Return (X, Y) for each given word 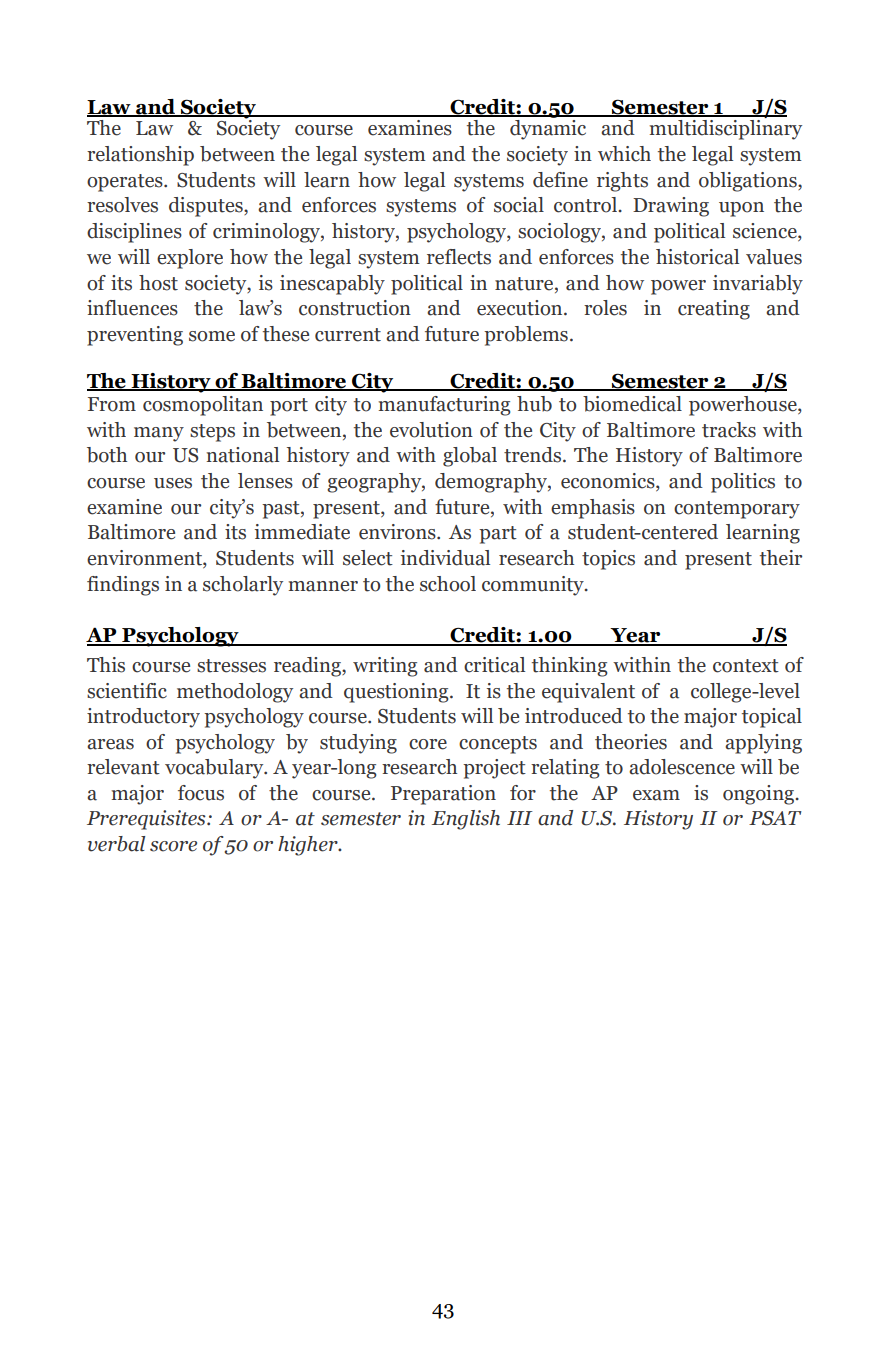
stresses (231, 666)
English (466, 820)
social (519, 205)
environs (398, 532)
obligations (749, 182)
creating (714, 310)
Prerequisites (147, 820)
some (212, 336)
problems (526, 336)
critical (494, 665)
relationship (140, 156)
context (746, 666)
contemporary (737, 510)
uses (173, 483)
